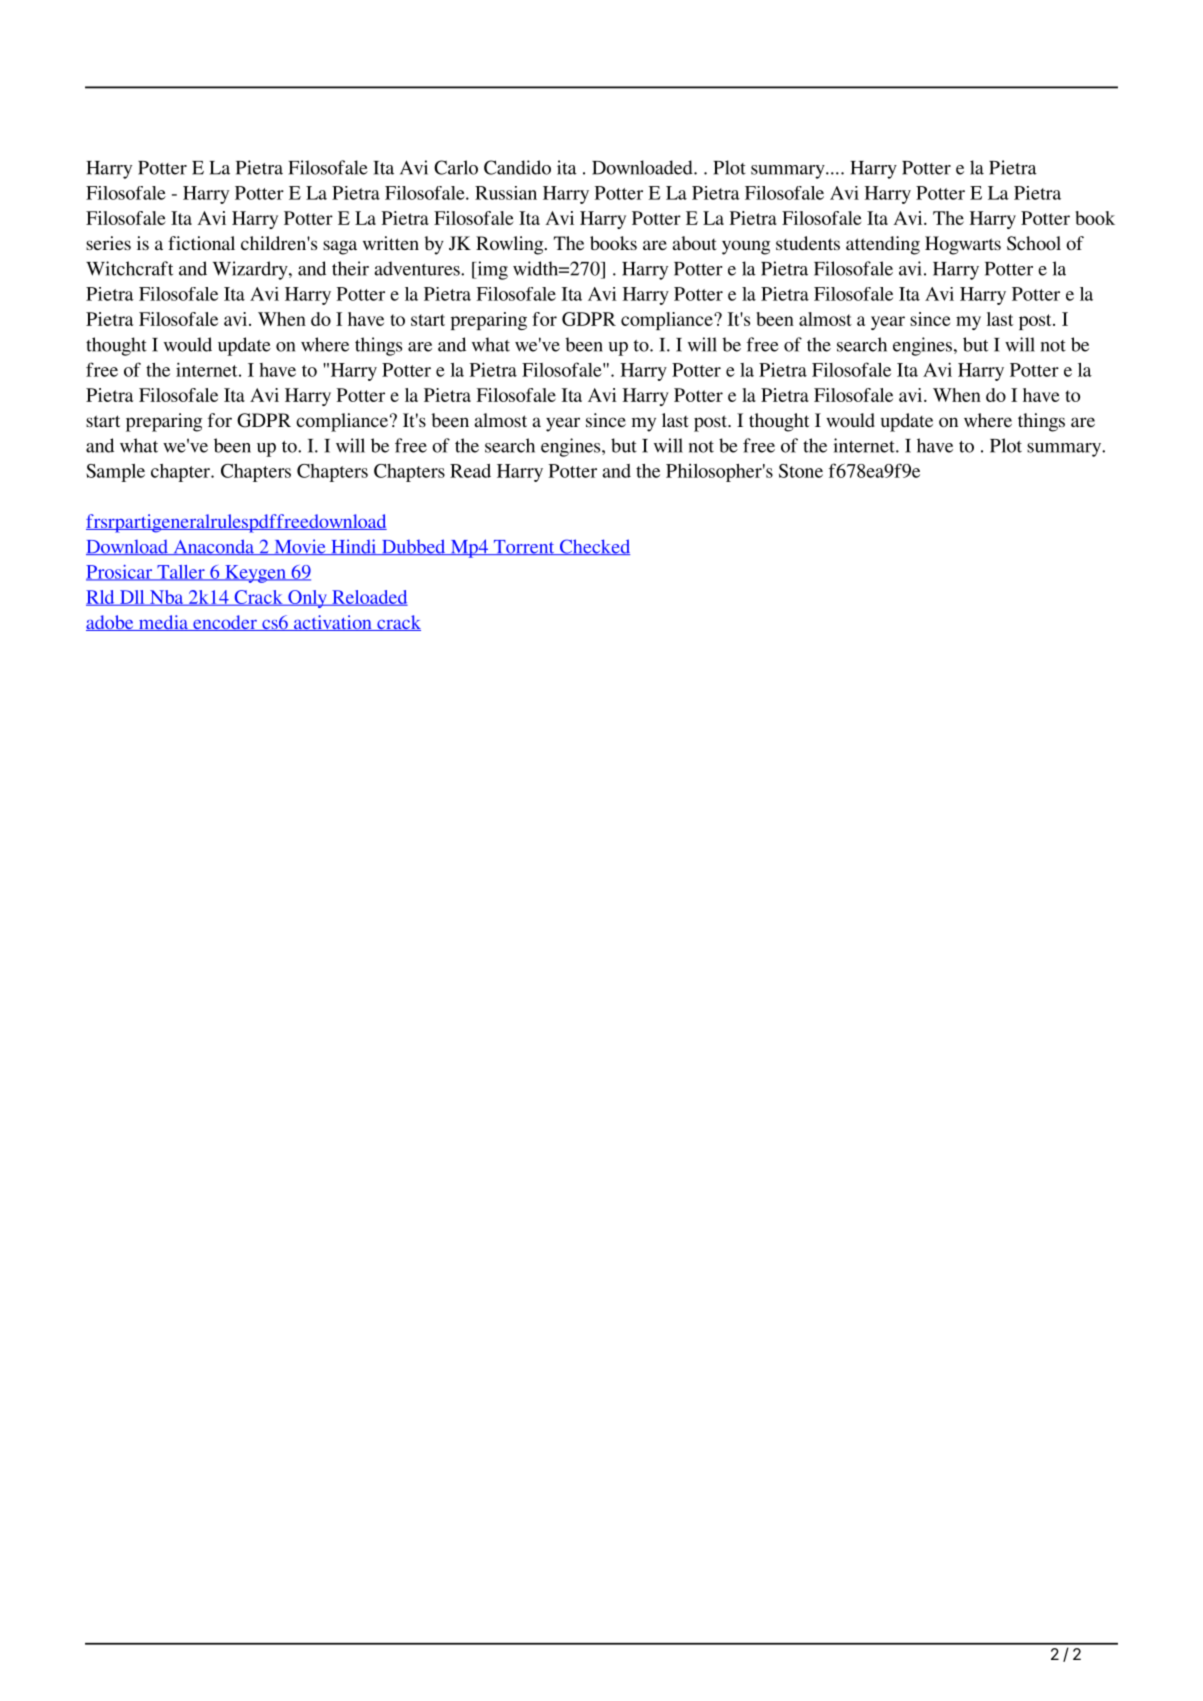 This page has height=1701, width=1203. Describe the element at coordinates (456, 167) in the page. I see `Carlo` at that location.
